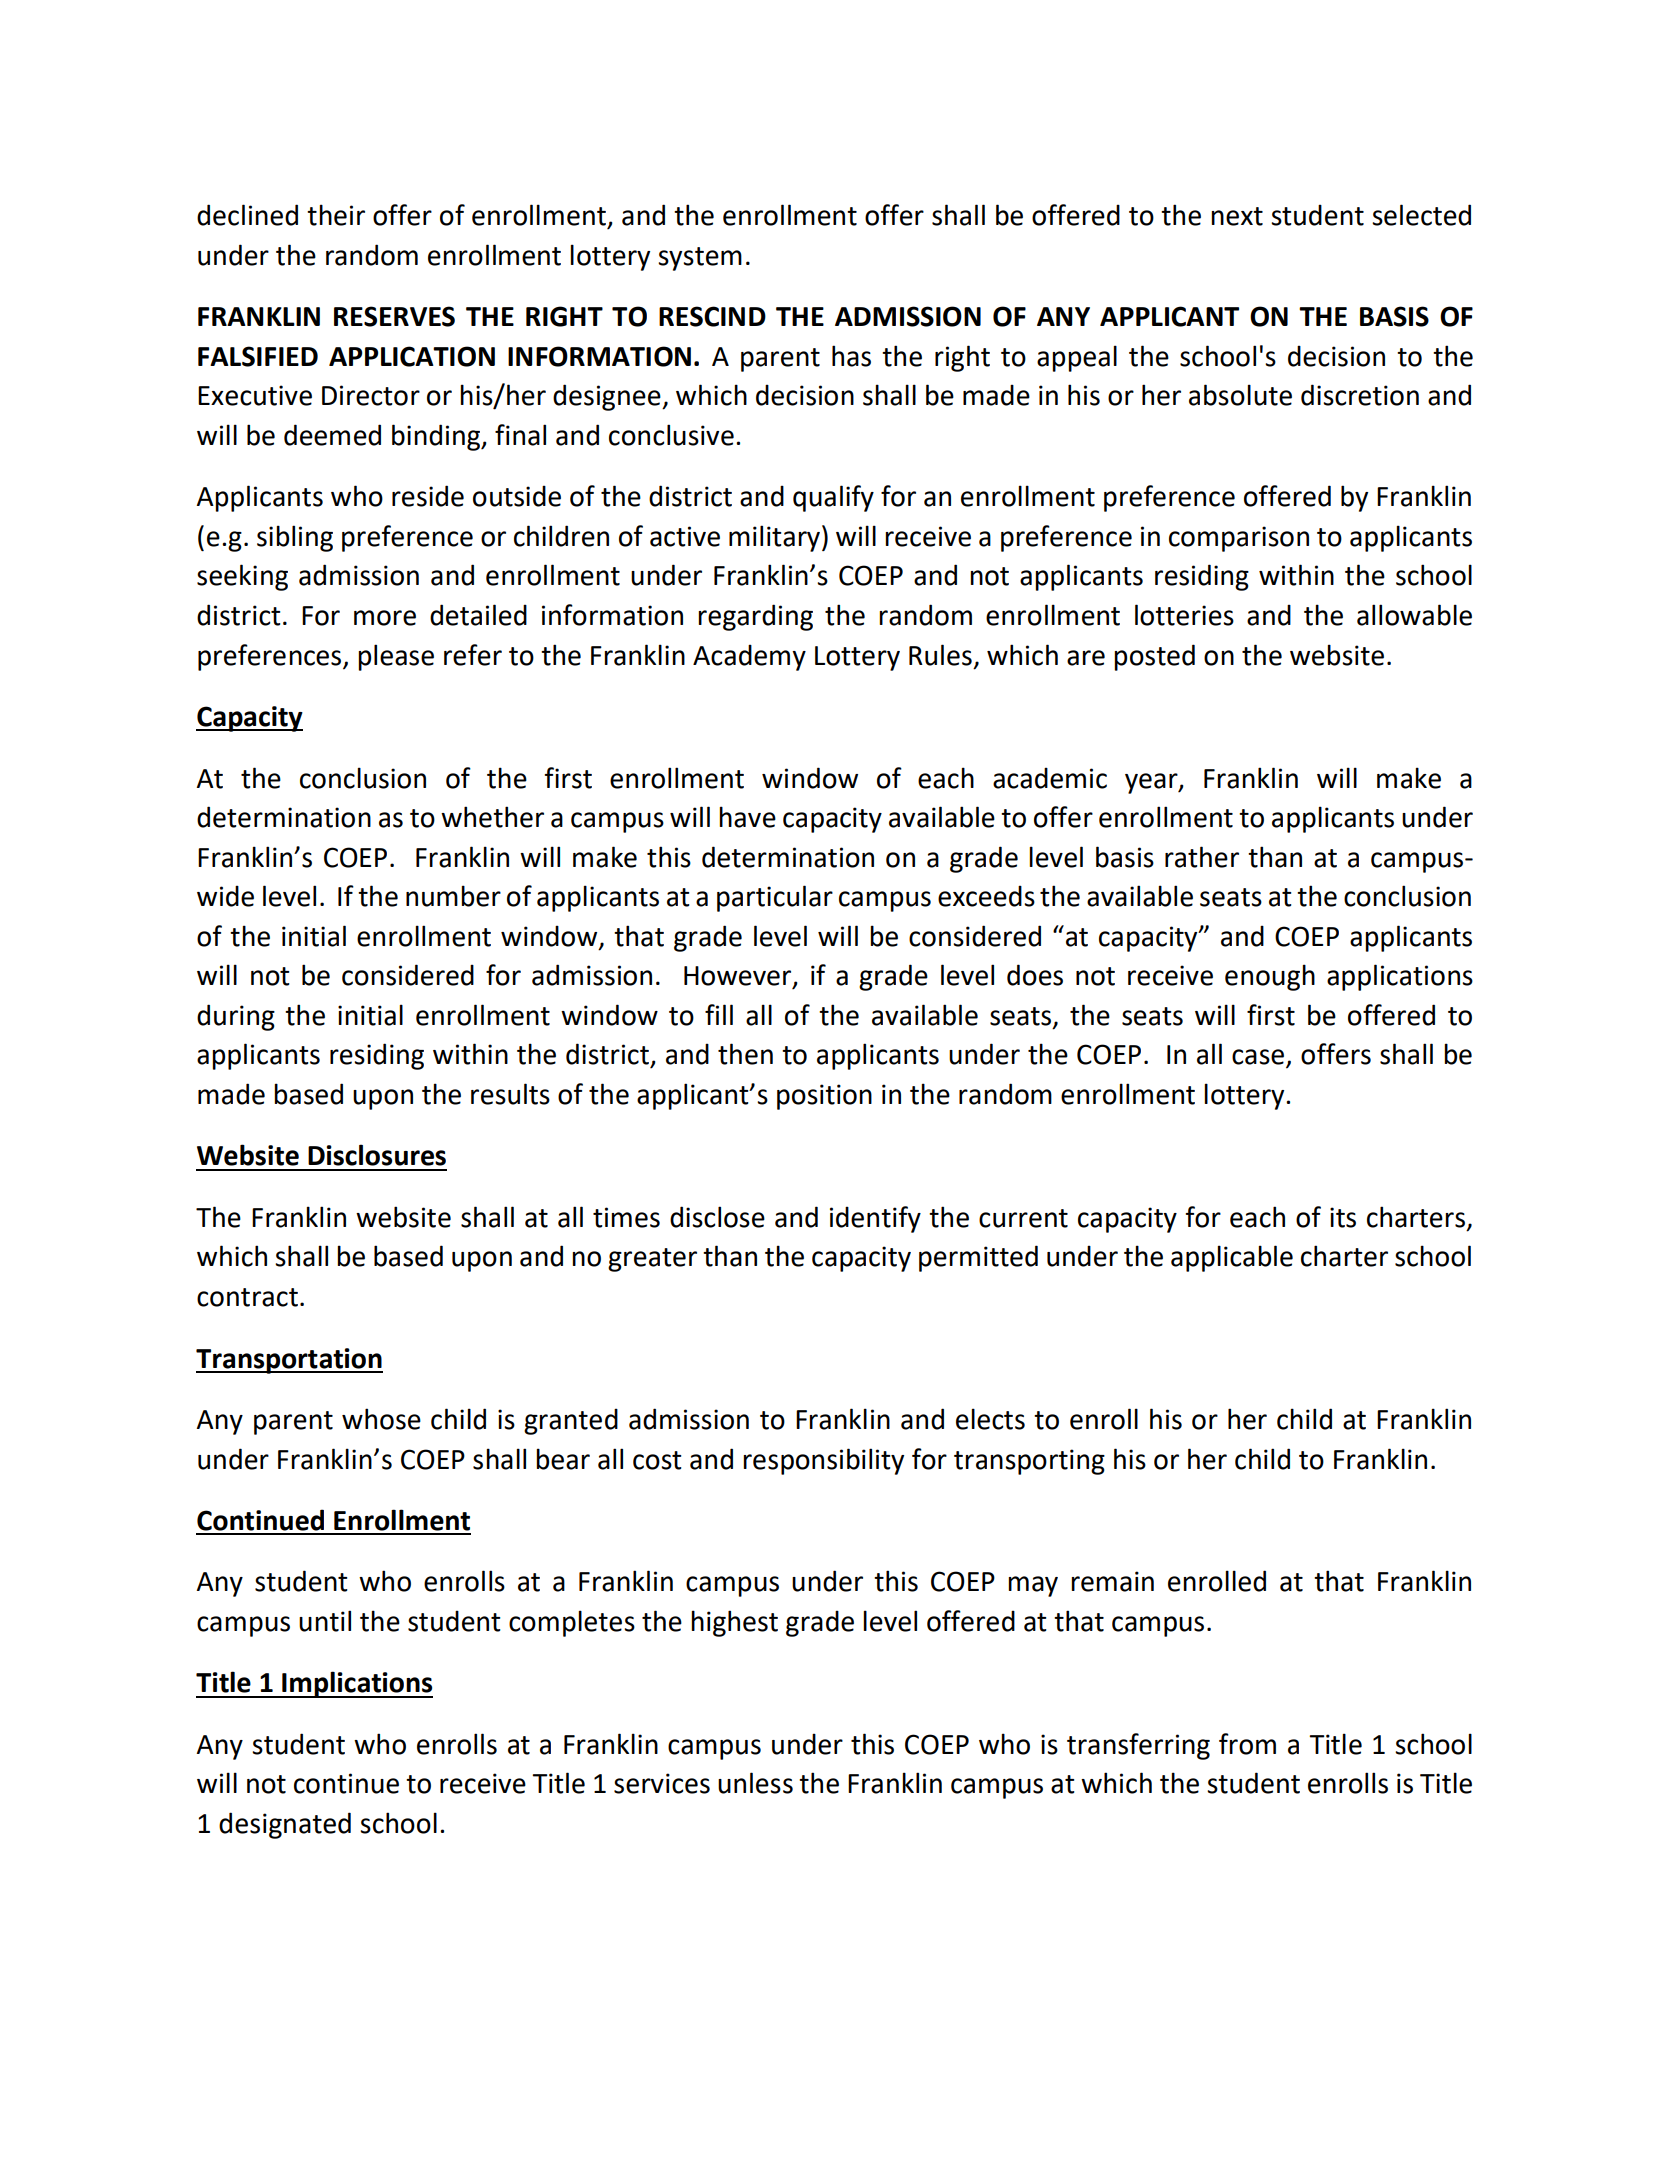 This screenshot has height=2163, width=1671. I want to click on then, so click(745, 1054).
